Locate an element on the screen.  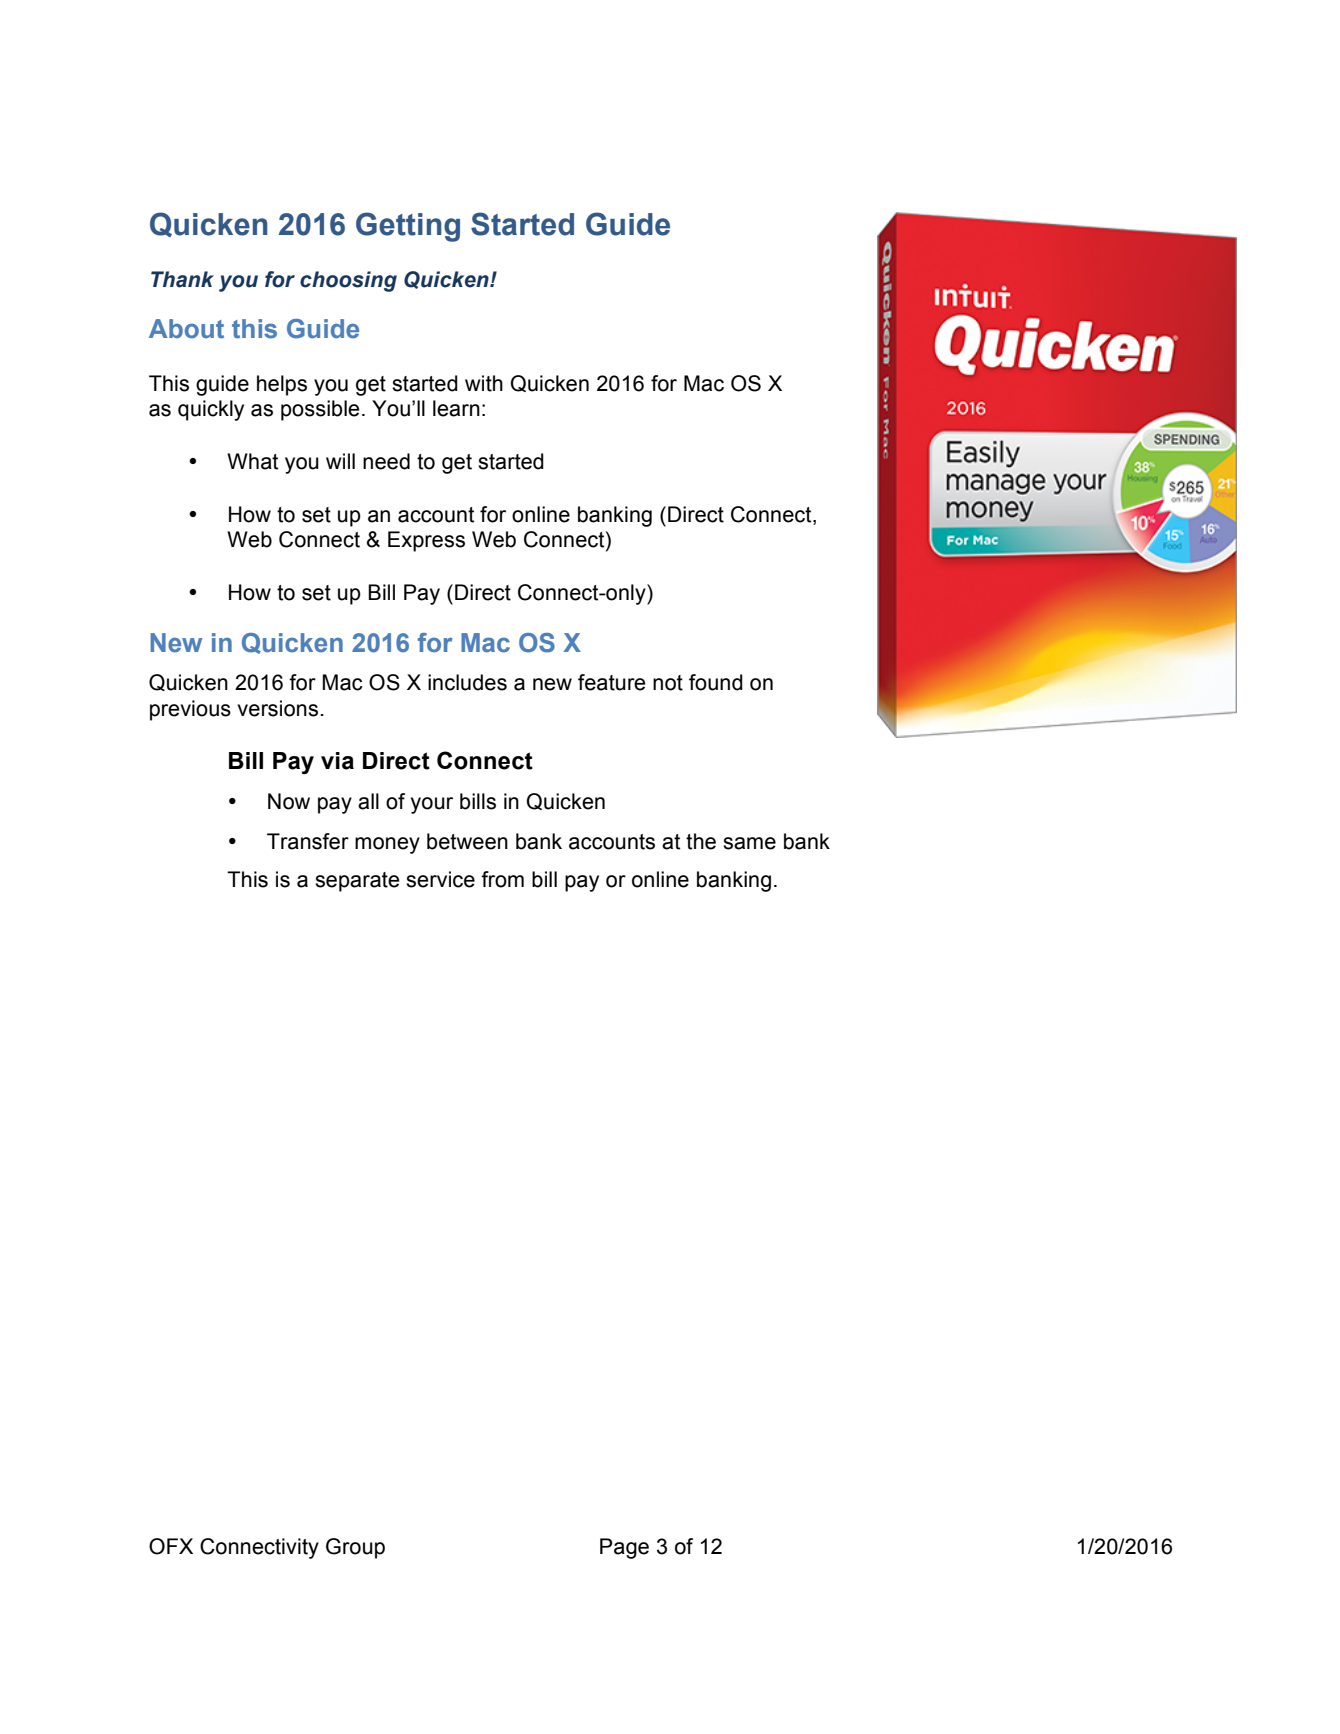
your is located at coordinates (432, 805).
